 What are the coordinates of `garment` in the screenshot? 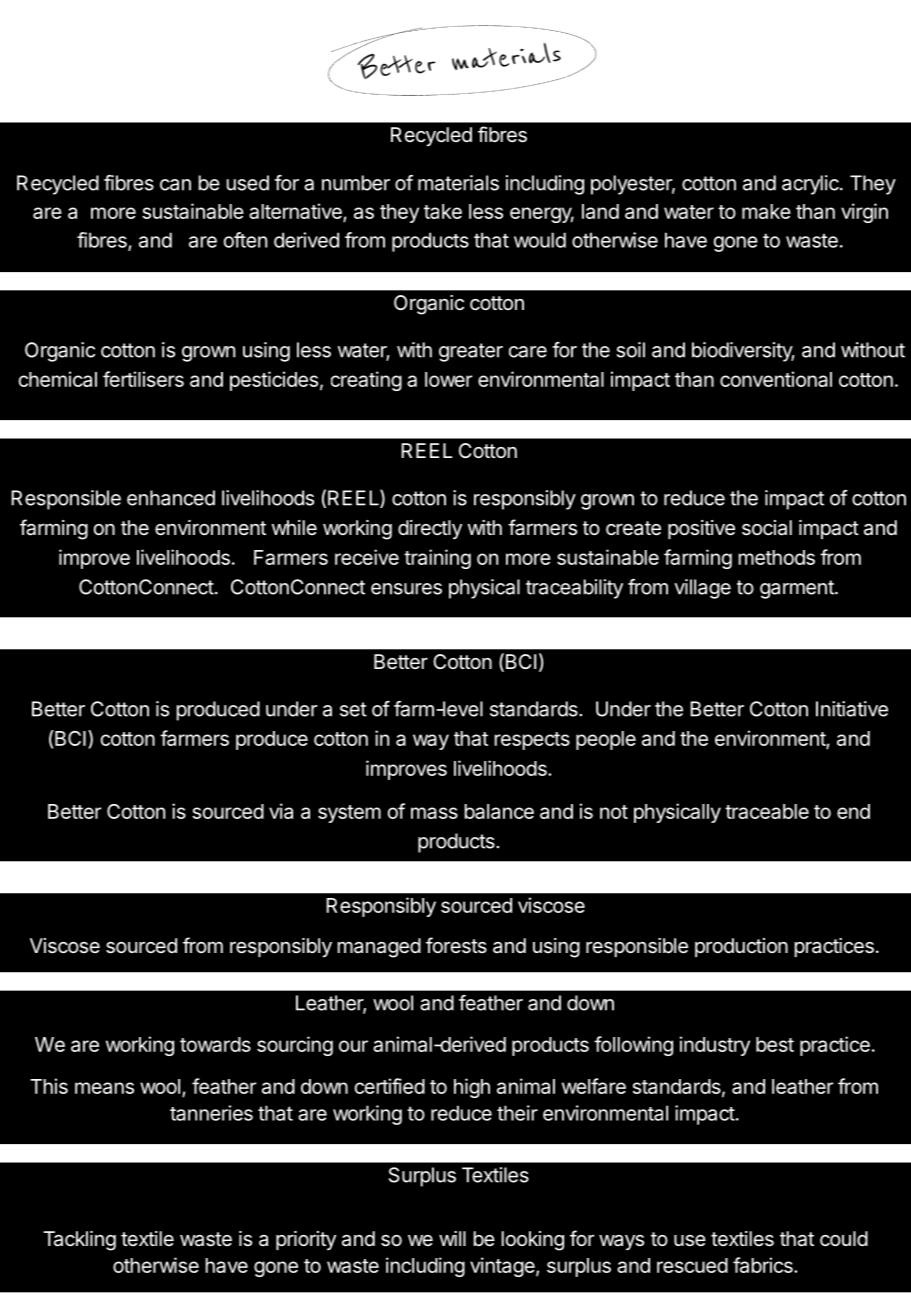 It's located at (798, 589).
